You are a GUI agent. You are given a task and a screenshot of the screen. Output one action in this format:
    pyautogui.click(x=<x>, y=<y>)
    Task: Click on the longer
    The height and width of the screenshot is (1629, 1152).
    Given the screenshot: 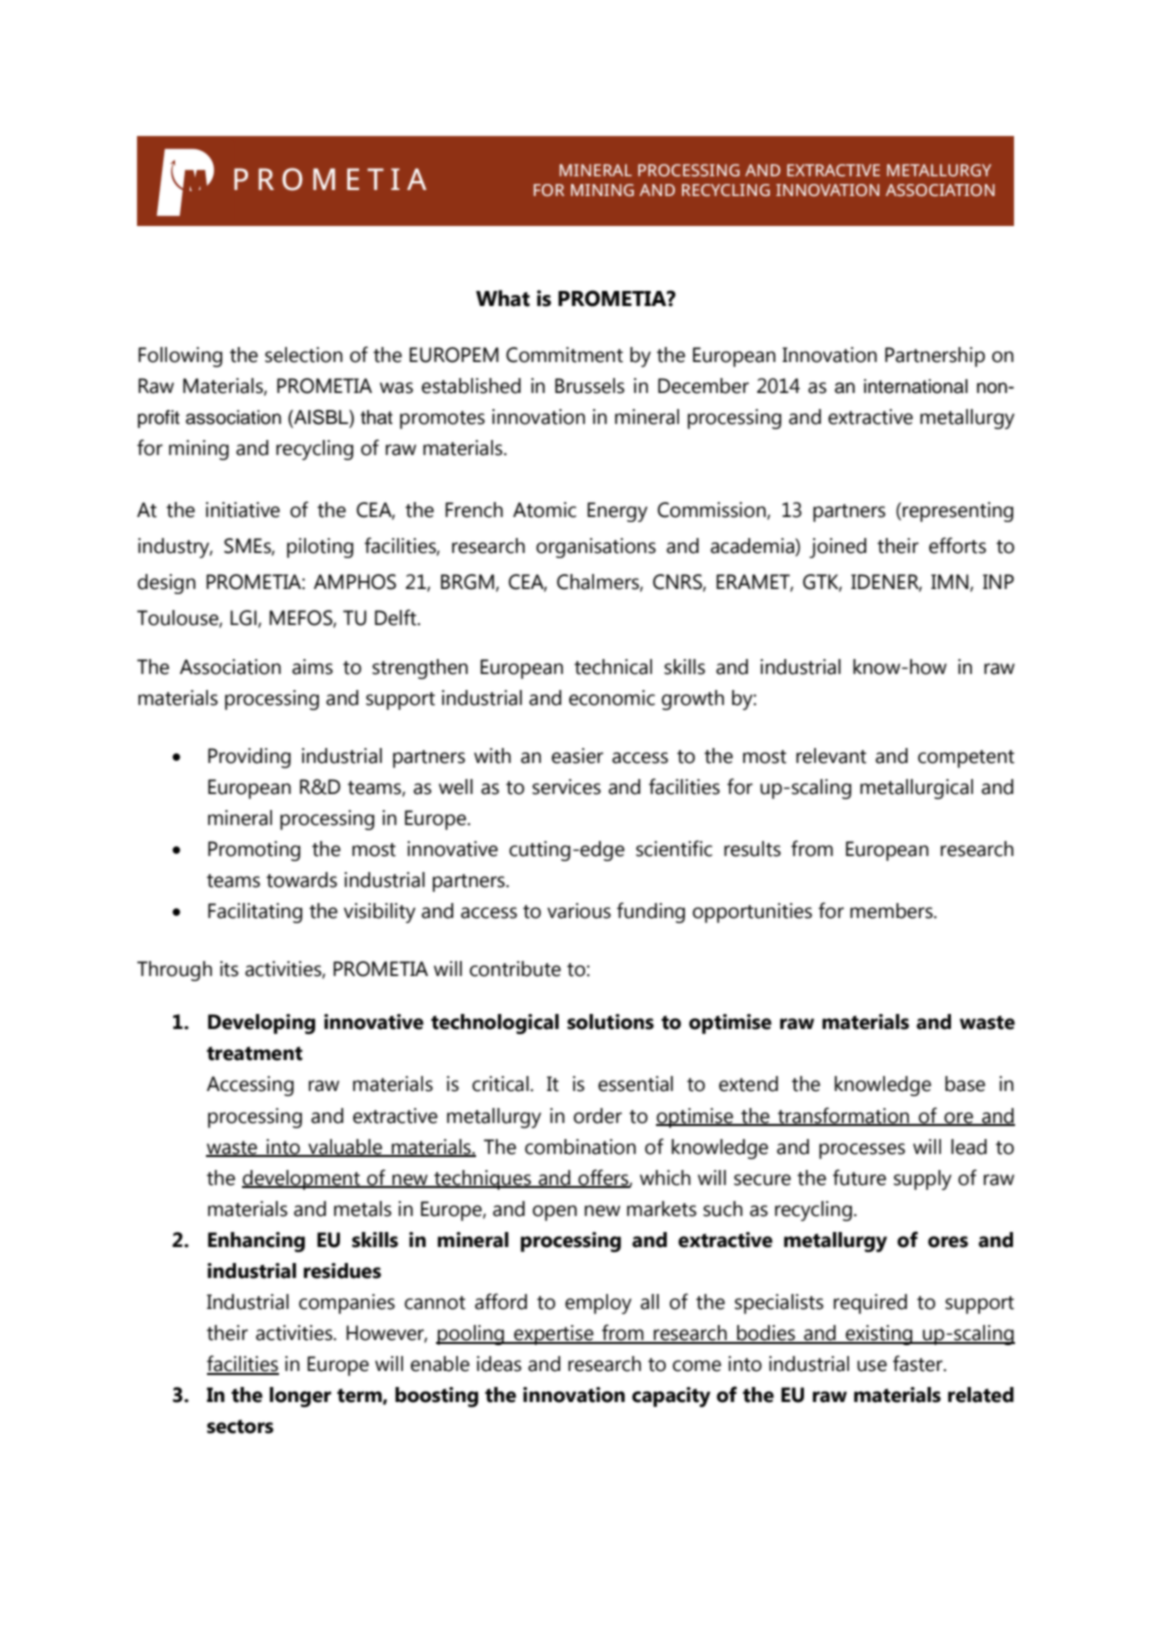 What is the action you would take?
    pyautogui.click(x=300, y=1397)
